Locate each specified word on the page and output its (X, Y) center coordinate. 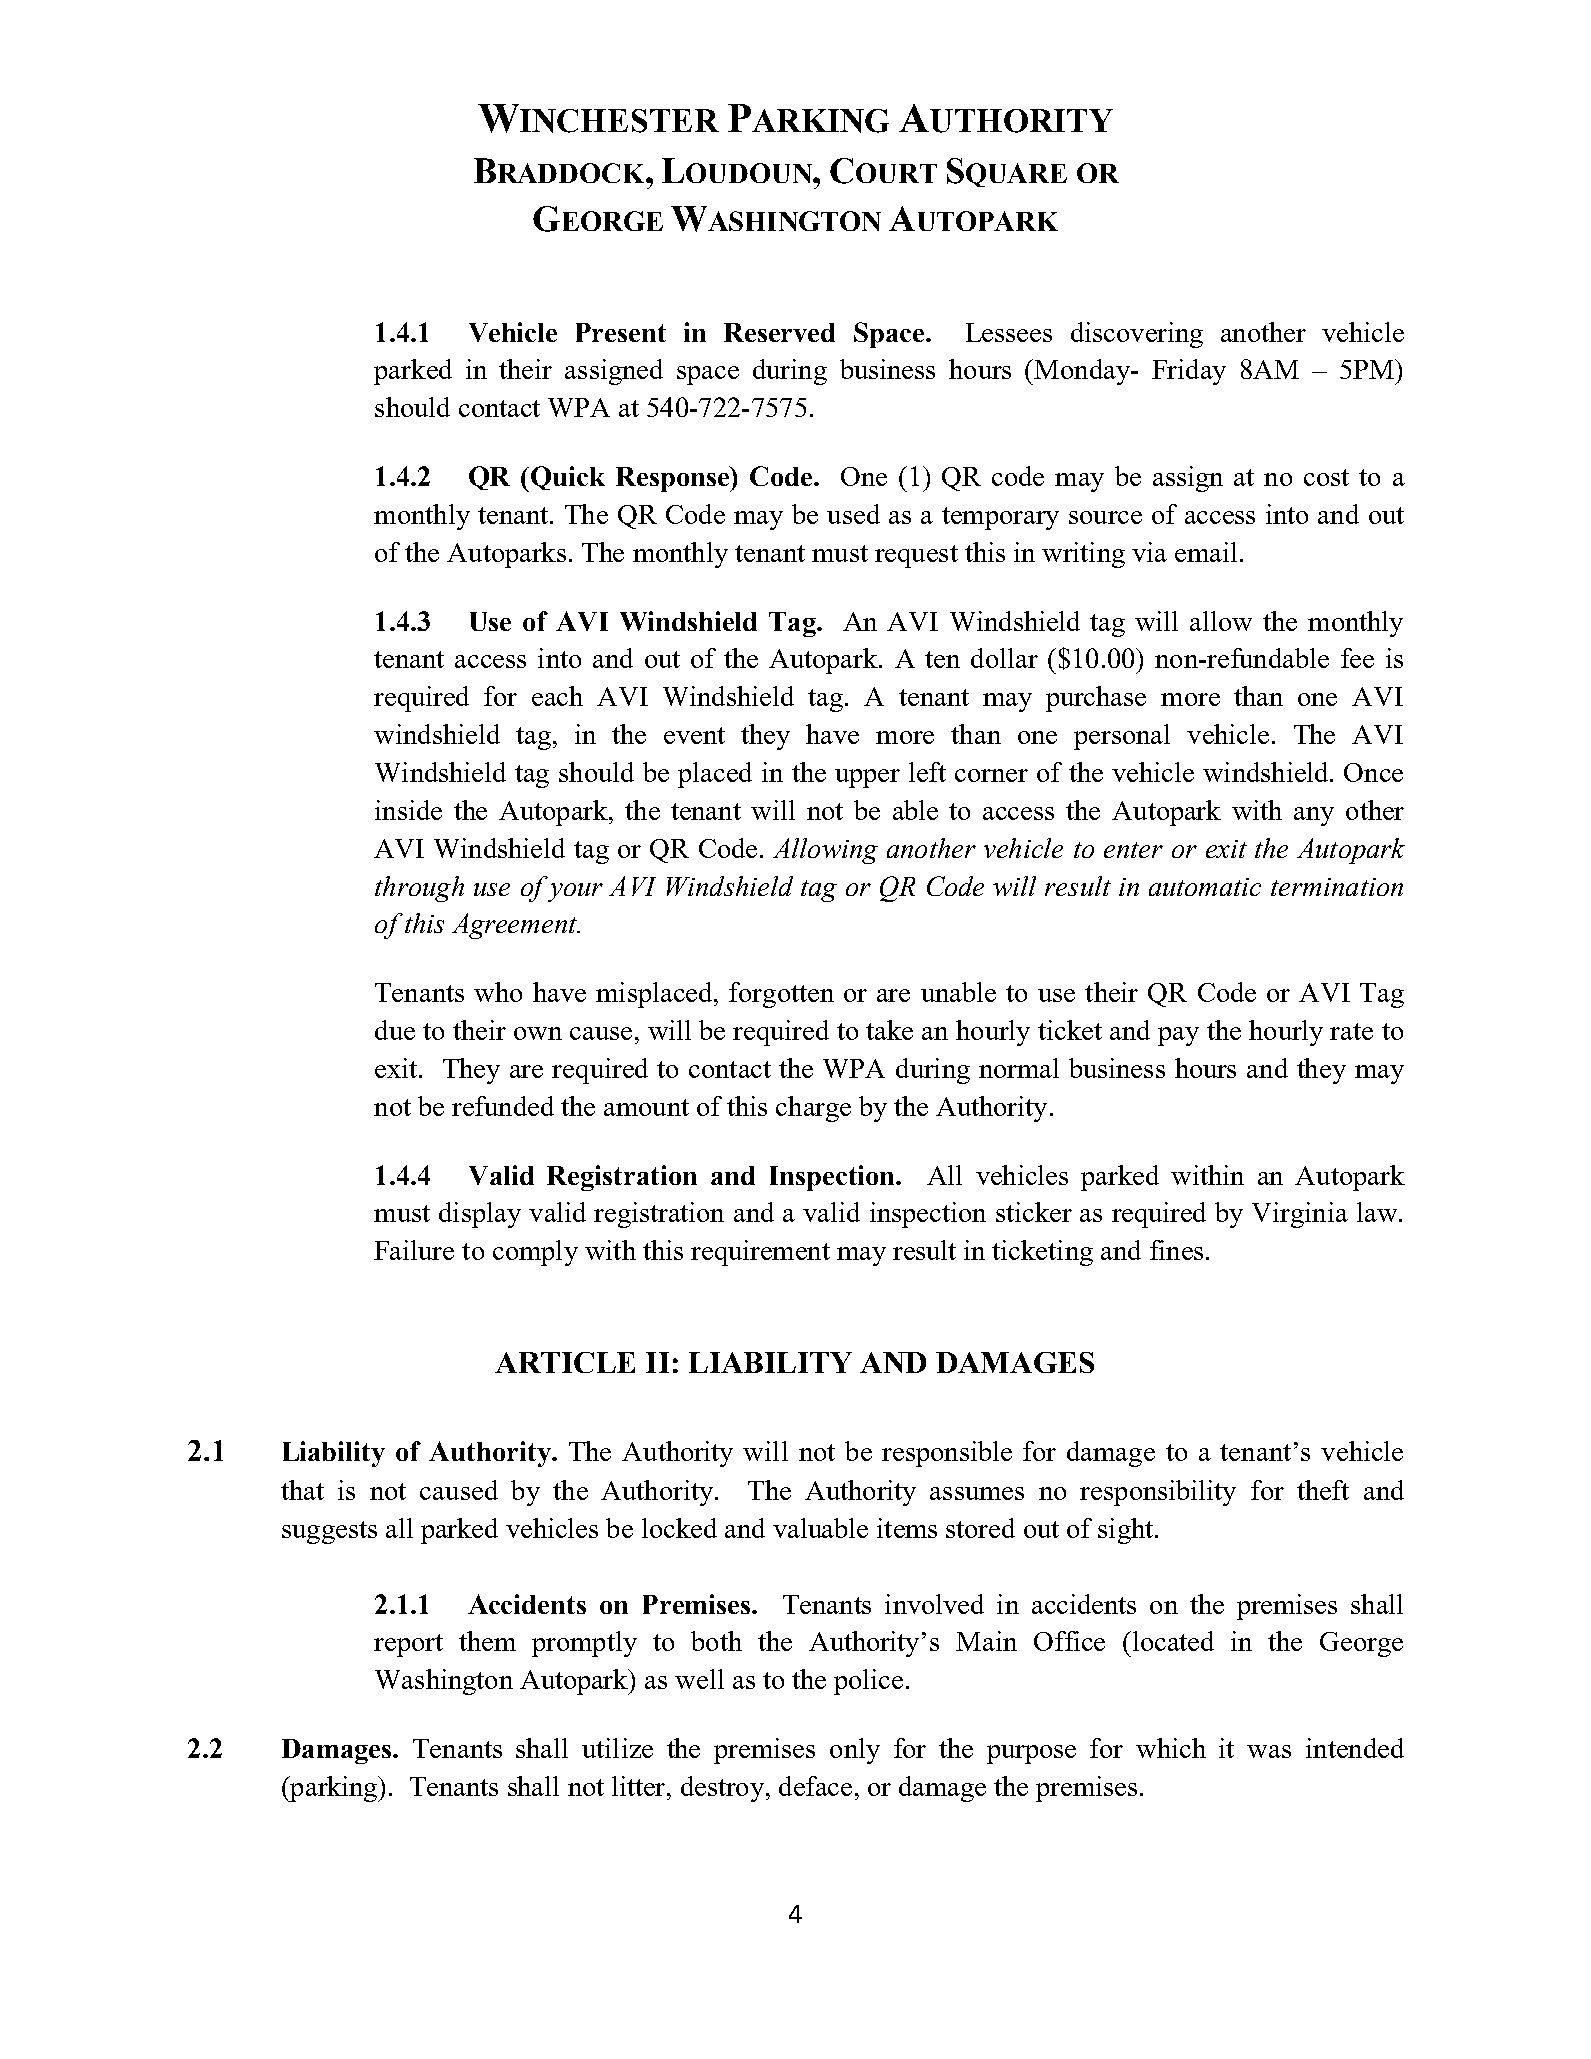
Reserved (779, 332)
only (855, 1751)
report (408, 1645)
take (889, 1030)
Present (621, 332)
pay (1178, 1036)
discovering (1137, 335)
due (395, 1030)
